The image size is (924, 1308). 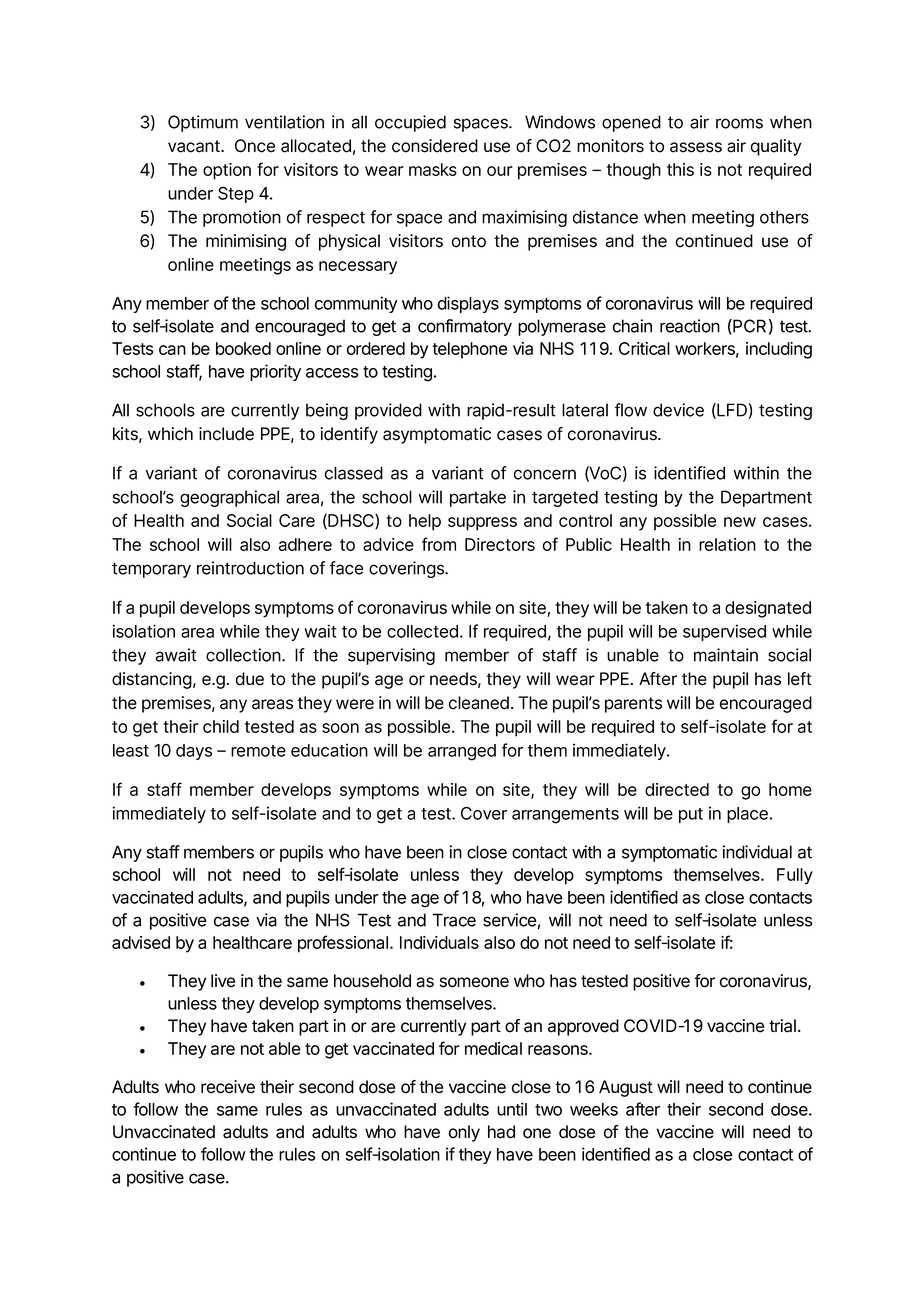 What do you see at coordinates (228, 1087) in the screenshot?
I see `receive` at bounding box center [228, 1087].
